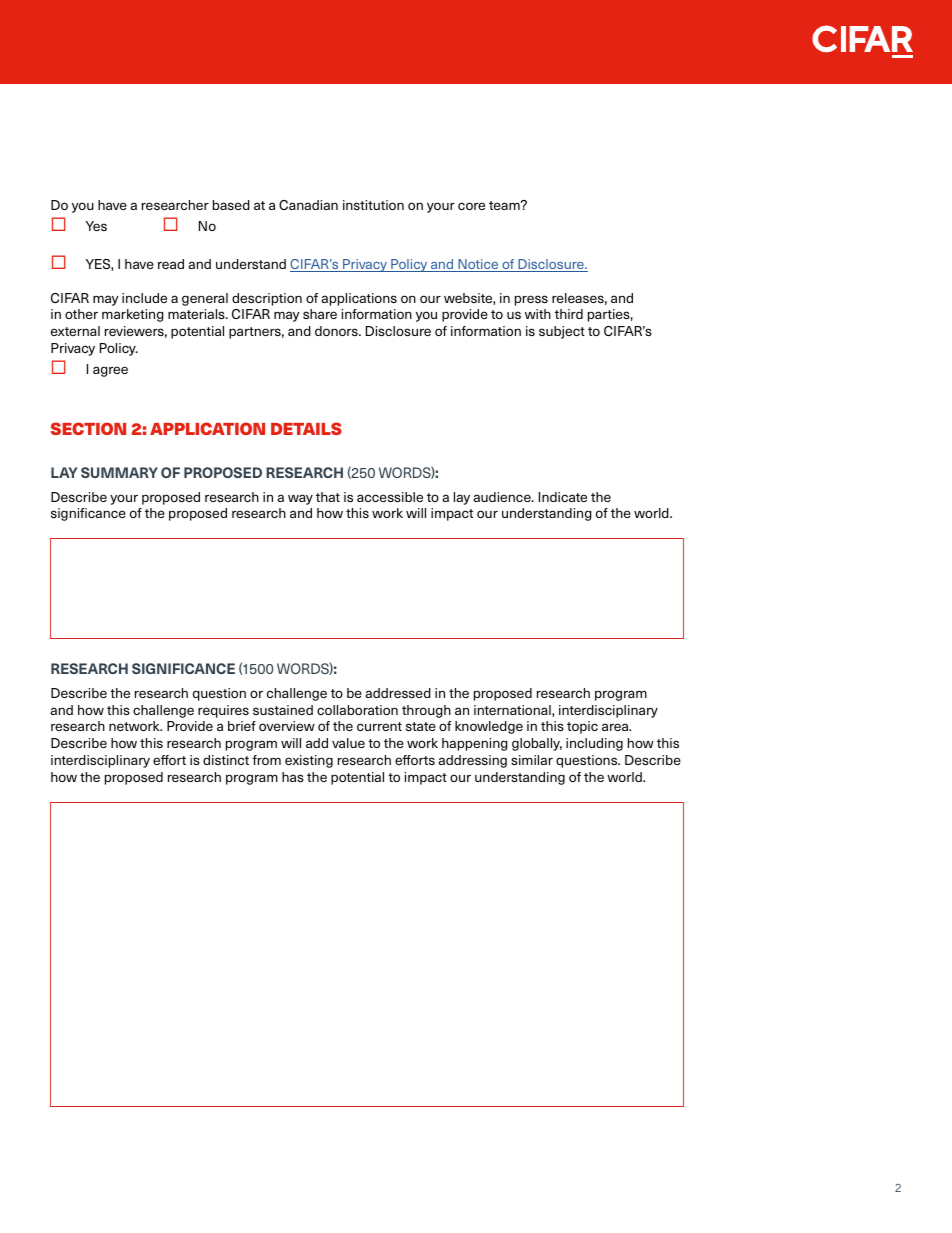 This document has width=952, height=1233. What do you see at coordinates (119, 472) in the document?
I see `SUMMARY` at bounding box center [119, 472].
